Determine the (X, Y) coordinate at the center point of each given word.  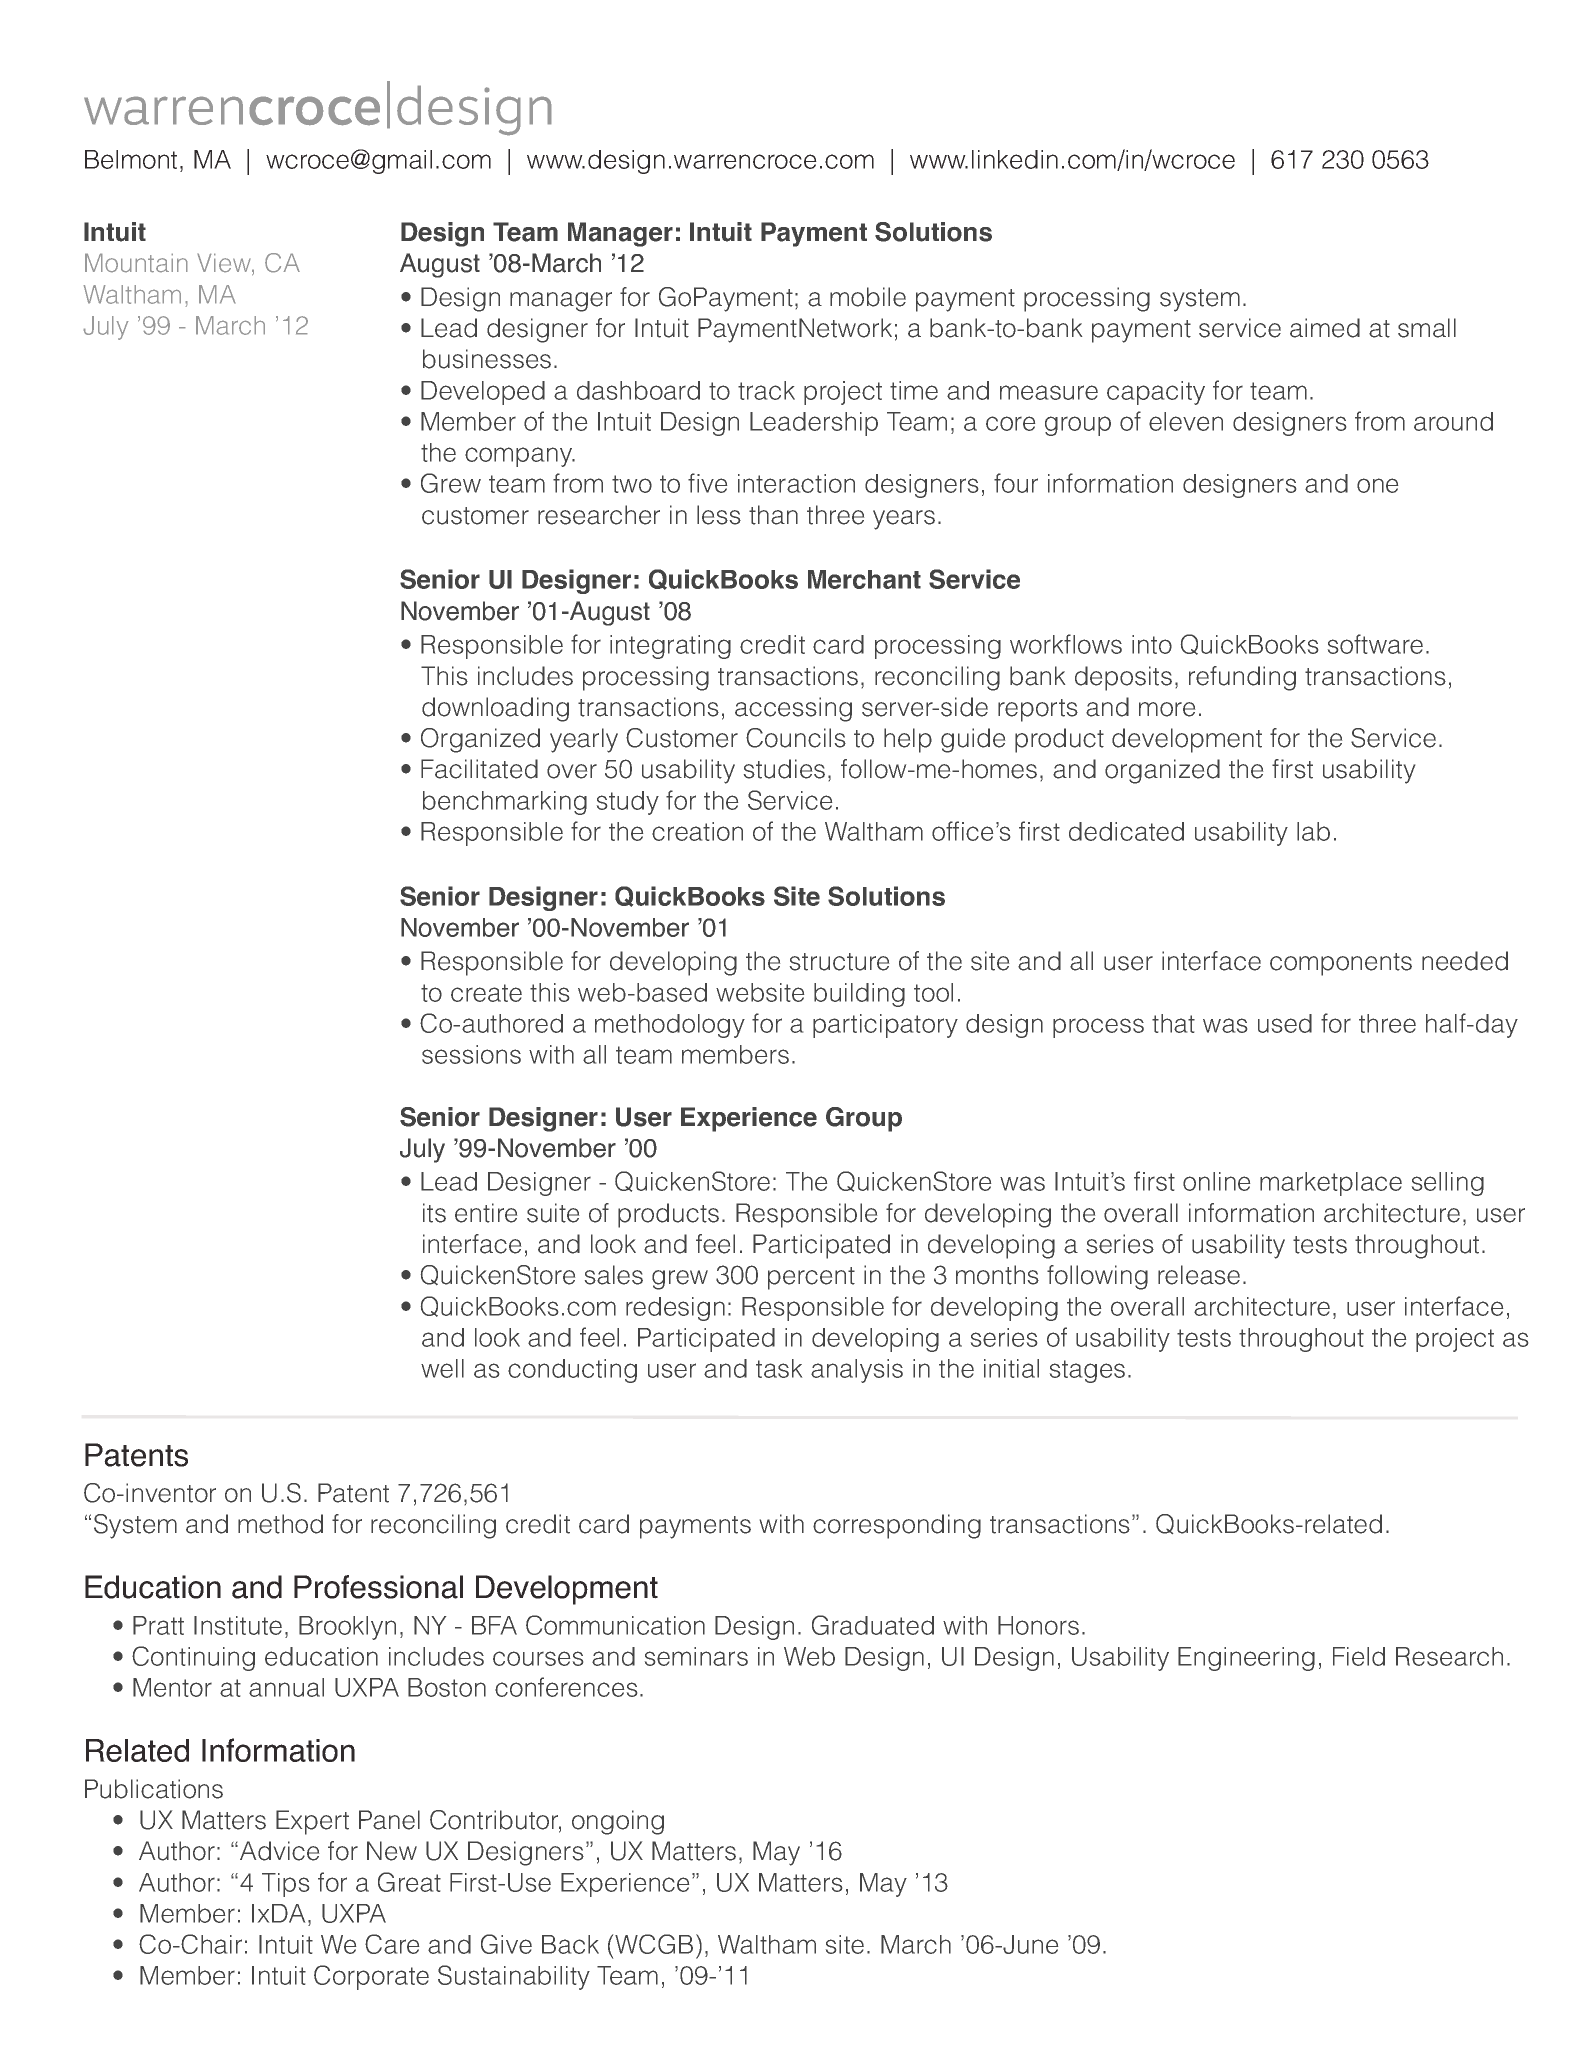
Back (570, 1944)
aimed (1325, 328)
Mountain (136, 263)
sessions (471, 1054)
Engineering (1246, 1659)
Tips (285, 1885)
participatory (885, 1026)
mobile (868, 297)
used (1285, 1023)
